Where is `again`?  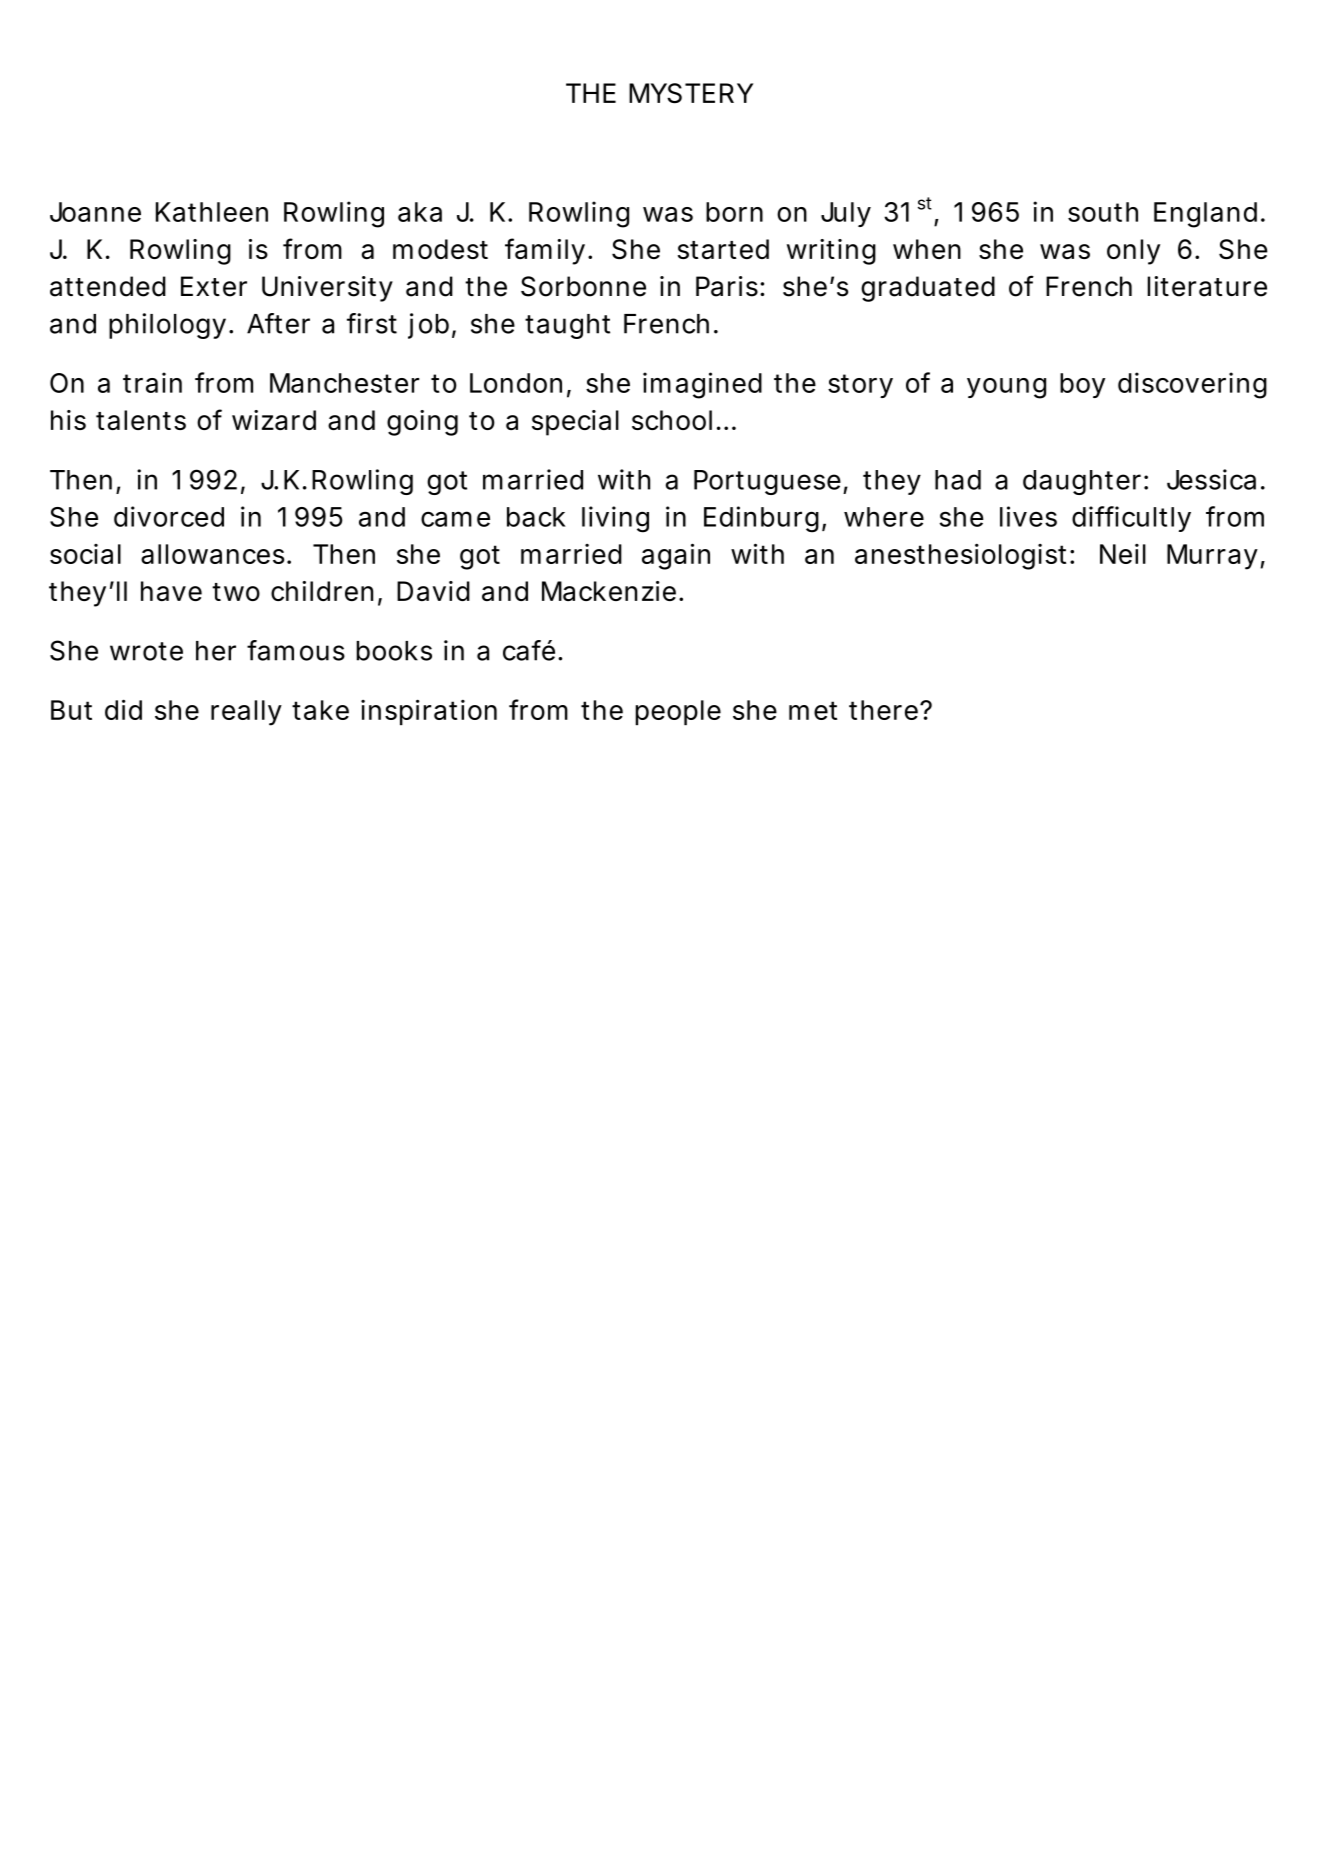
again is located at coordinates (676, 556).
